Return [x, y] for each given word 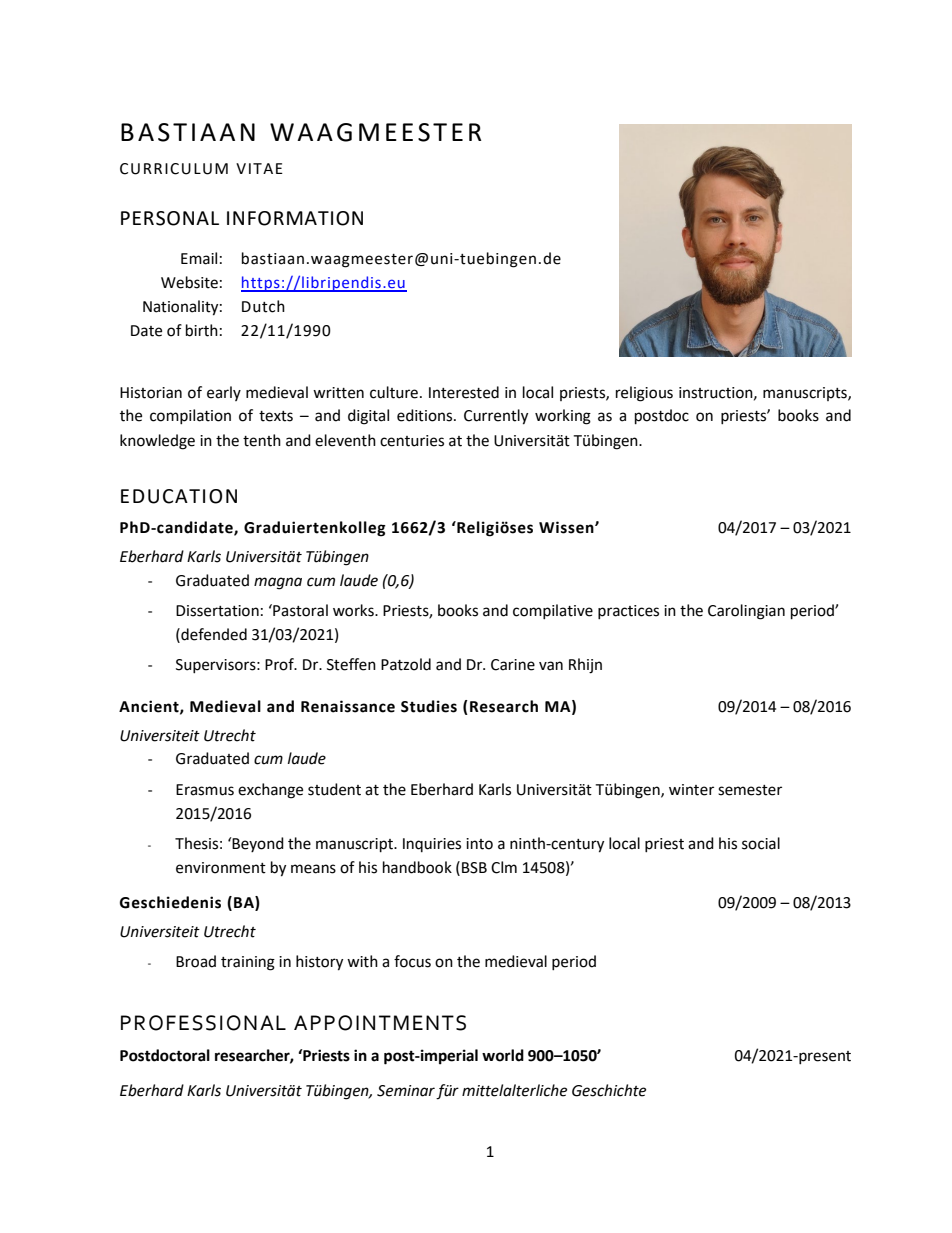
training [248, 963]
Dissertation [217, 611]
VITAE [259, 168]
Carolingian [746, 612]
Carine [513, 665]
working [563, 417]
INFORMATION [295, 218]
